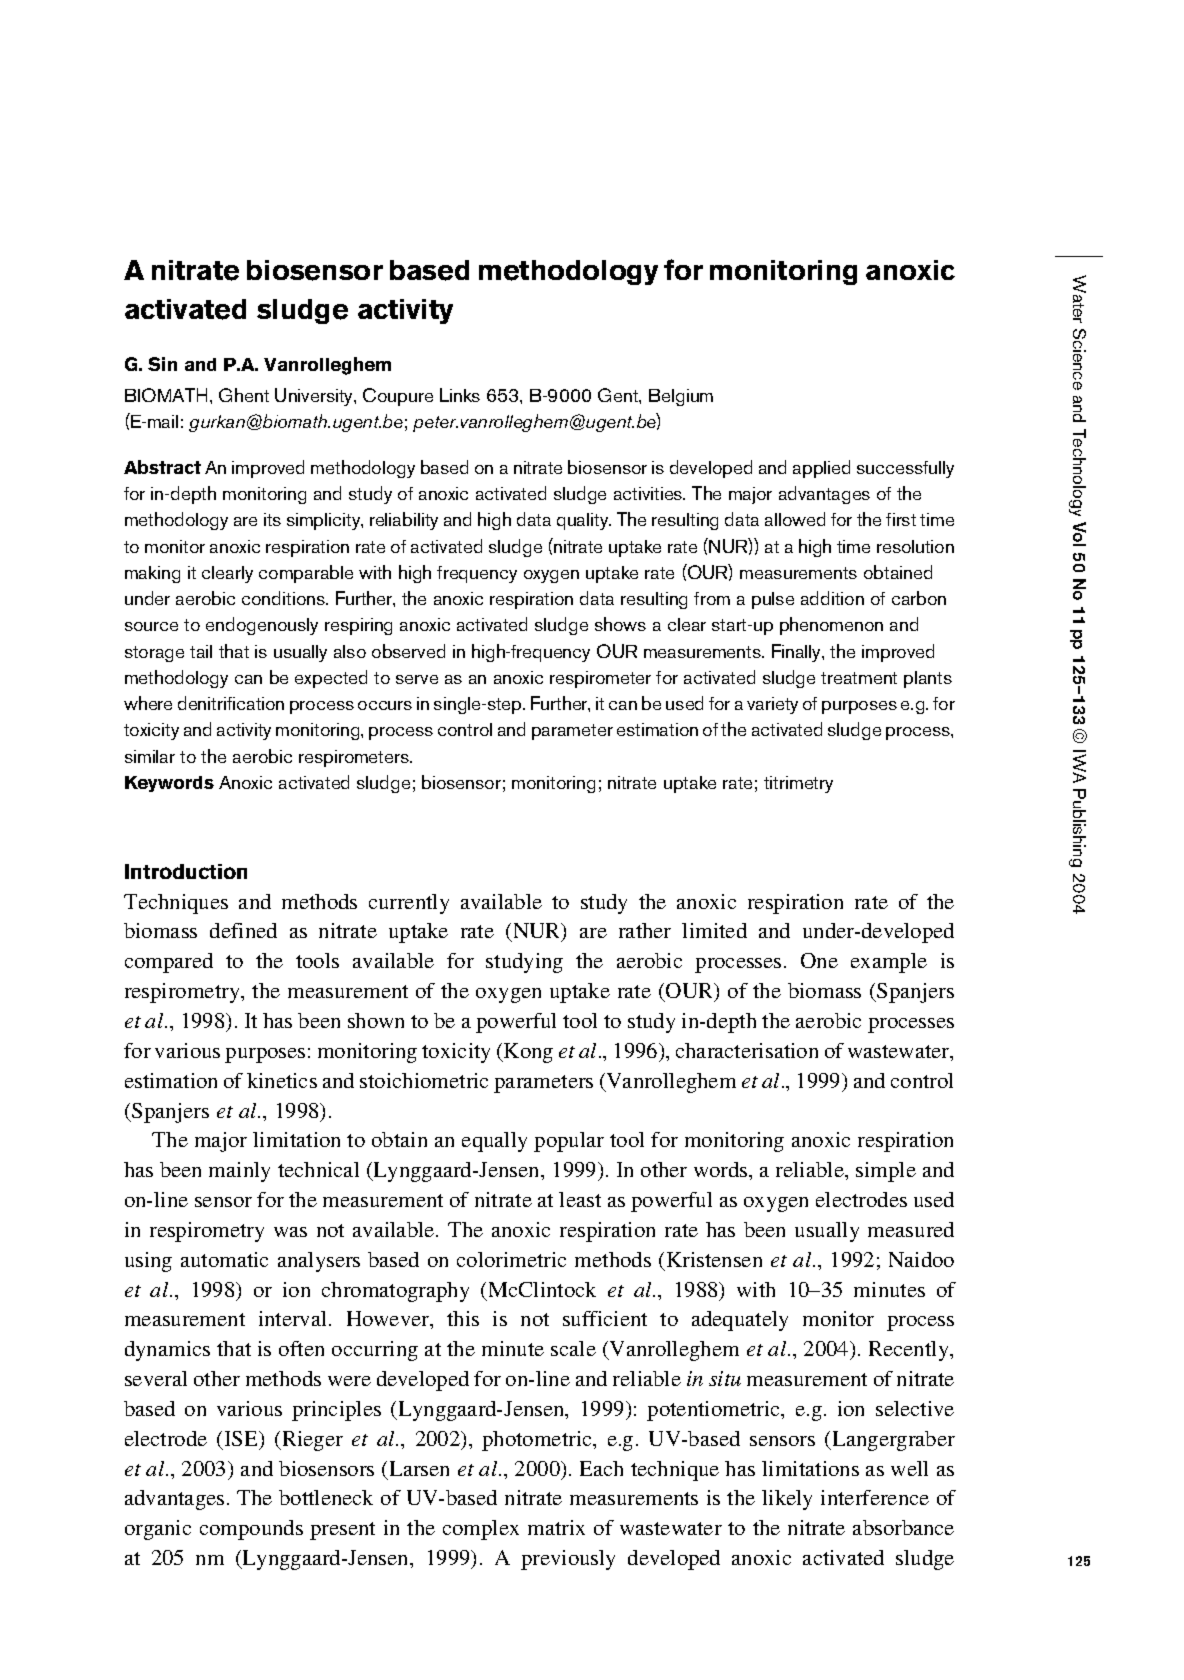 This document has width=1184, height=1680. What do you see at coordinates (819, 960) in the document?
I see `One` at bounding box center [819, 960].
